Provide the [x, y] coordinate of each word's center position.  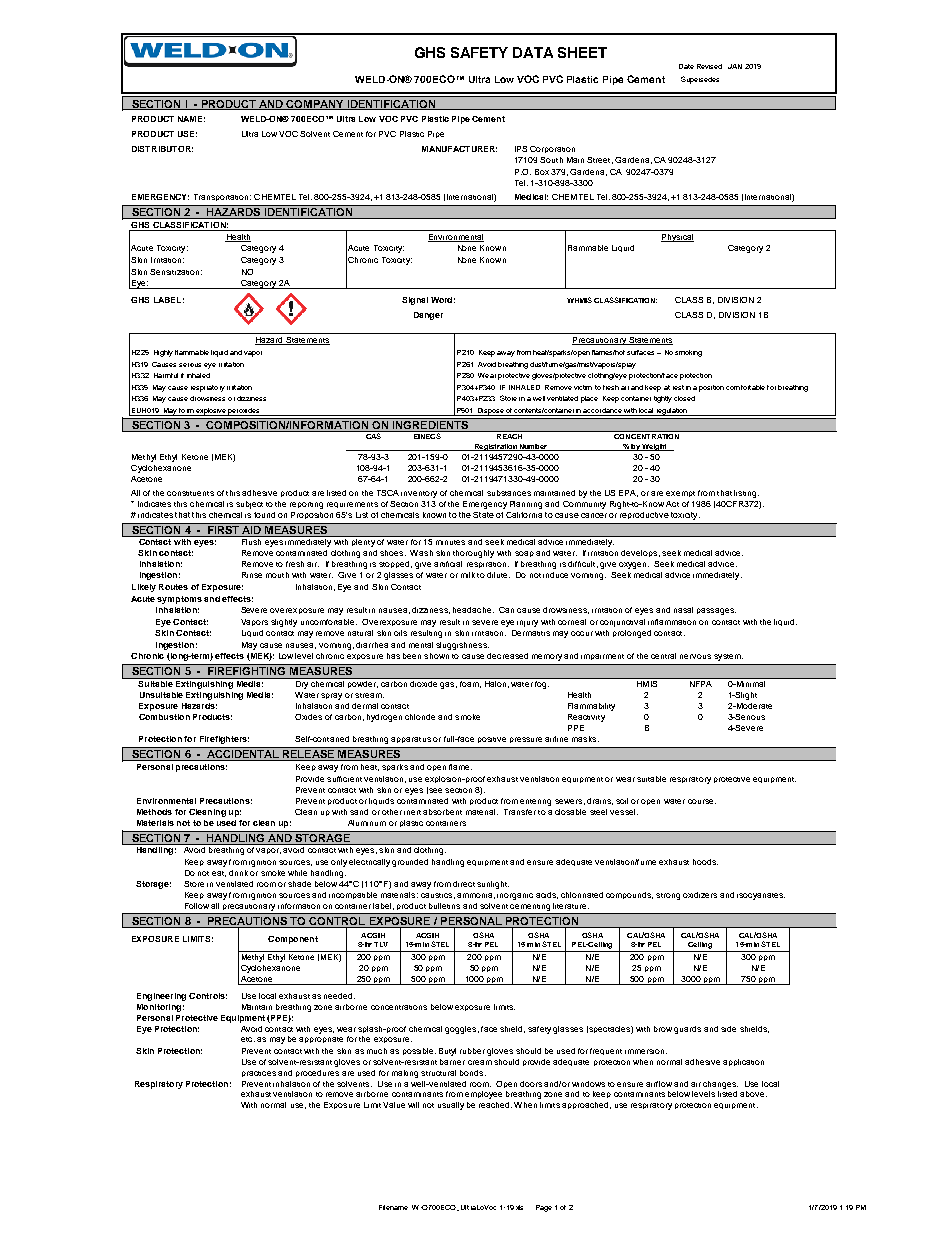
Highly [163, 353]
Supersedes [700, 80]
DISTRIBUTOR [162, 149]
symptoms [179, 600]
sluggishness [462, 646]
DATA [533, 52]
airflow [659, 1084]
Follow [197, 906]
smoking [688, 353]
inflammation [672, 622]
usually [451, 1106]
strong [668, 896]
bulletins [444, 906]
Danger [428, 316]
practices [259, 1074]
